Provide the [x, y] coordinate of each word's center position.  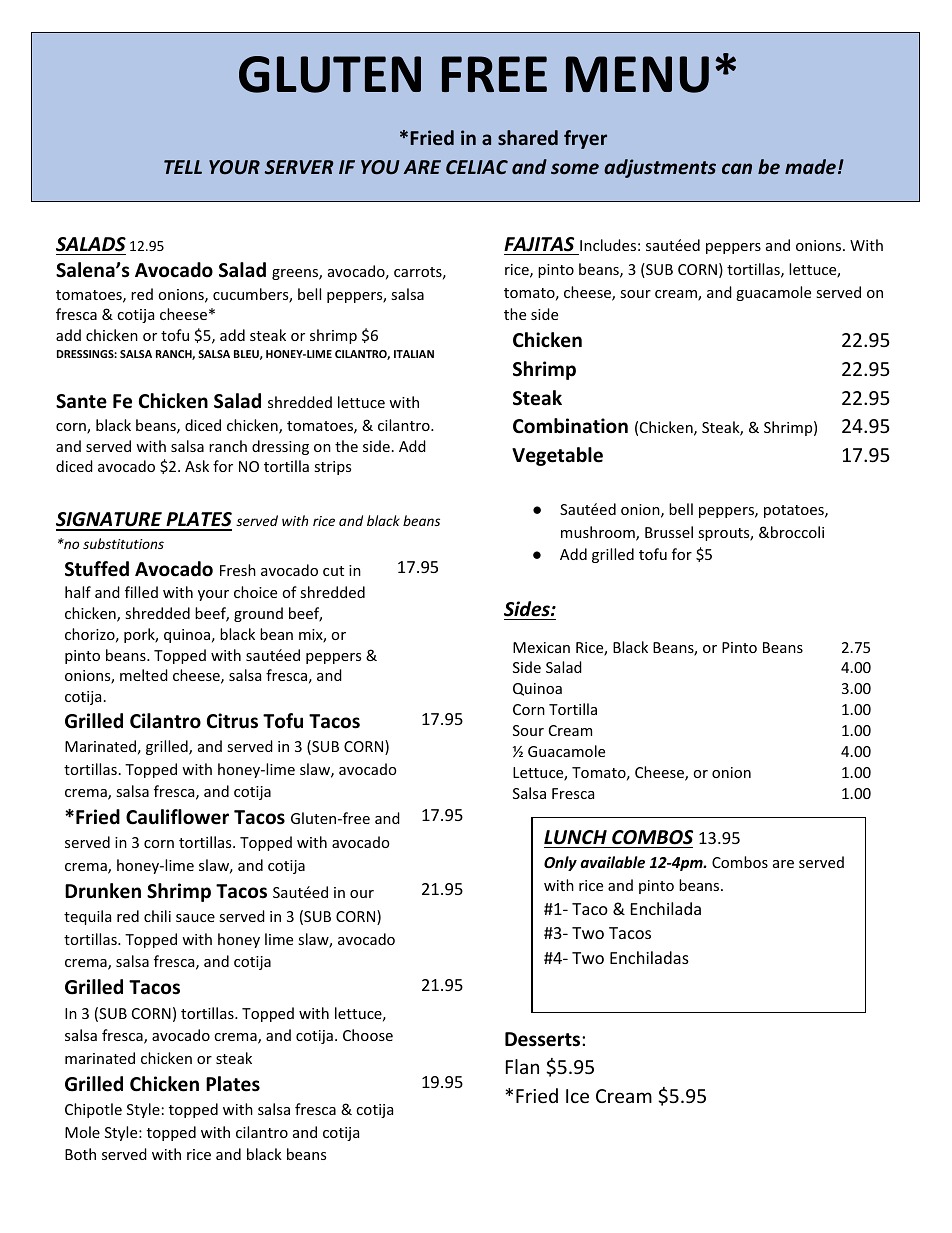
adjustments [660, 168]
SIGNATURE [110, 521]
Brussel [669, 532]
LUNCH [575, 837]
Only [560, 863]
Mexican [541, 647]
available [612, 862]
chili [157, 916]
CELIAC [477, 167]
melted [144, 675]
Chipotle [93, 1110]
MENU [637, 74]
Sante [81, 401]
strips [332, 468]
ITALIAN [414, 354]
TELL [183, 167]
